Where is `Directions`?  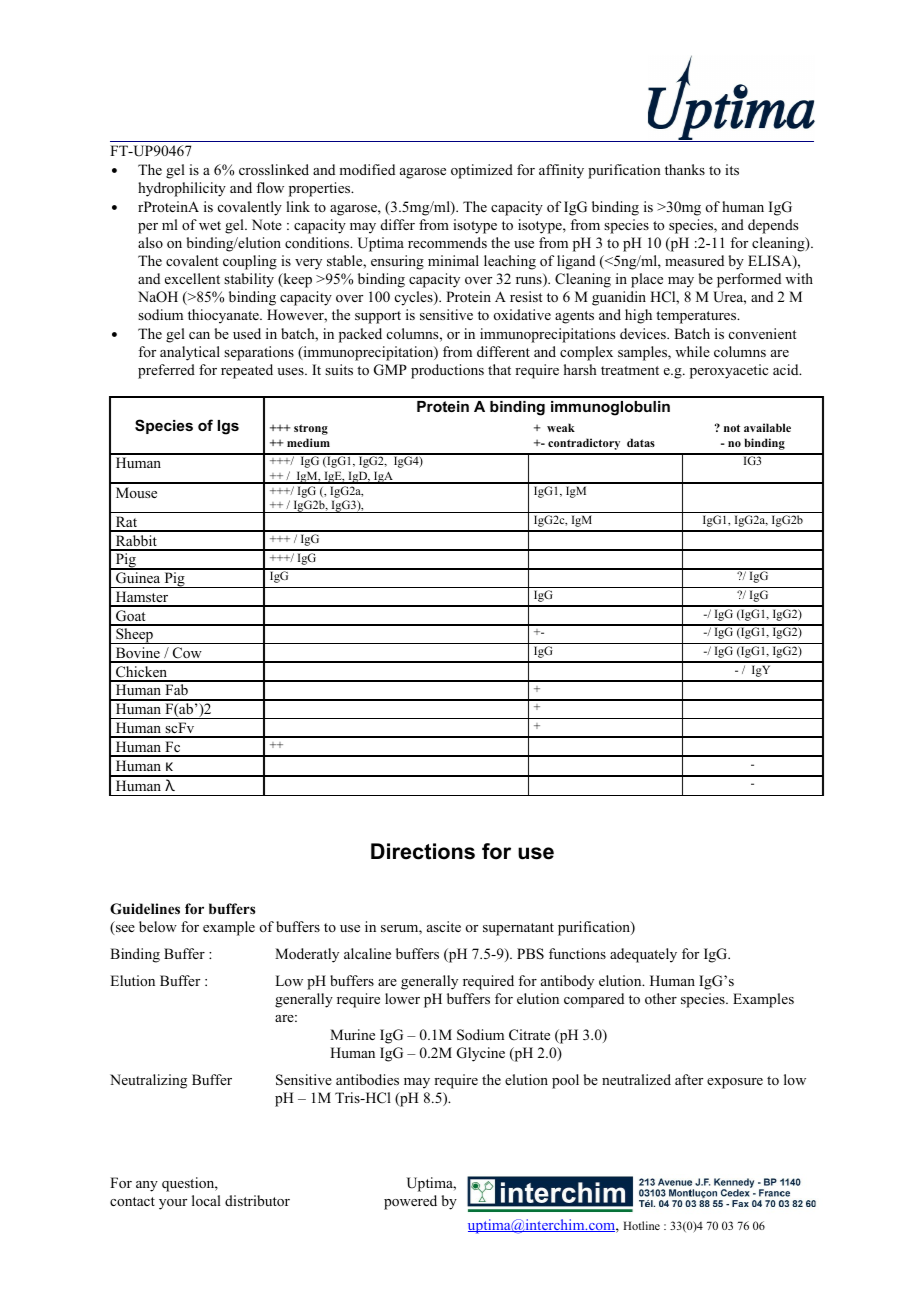
Directions is located at coordinates (423, 851).
